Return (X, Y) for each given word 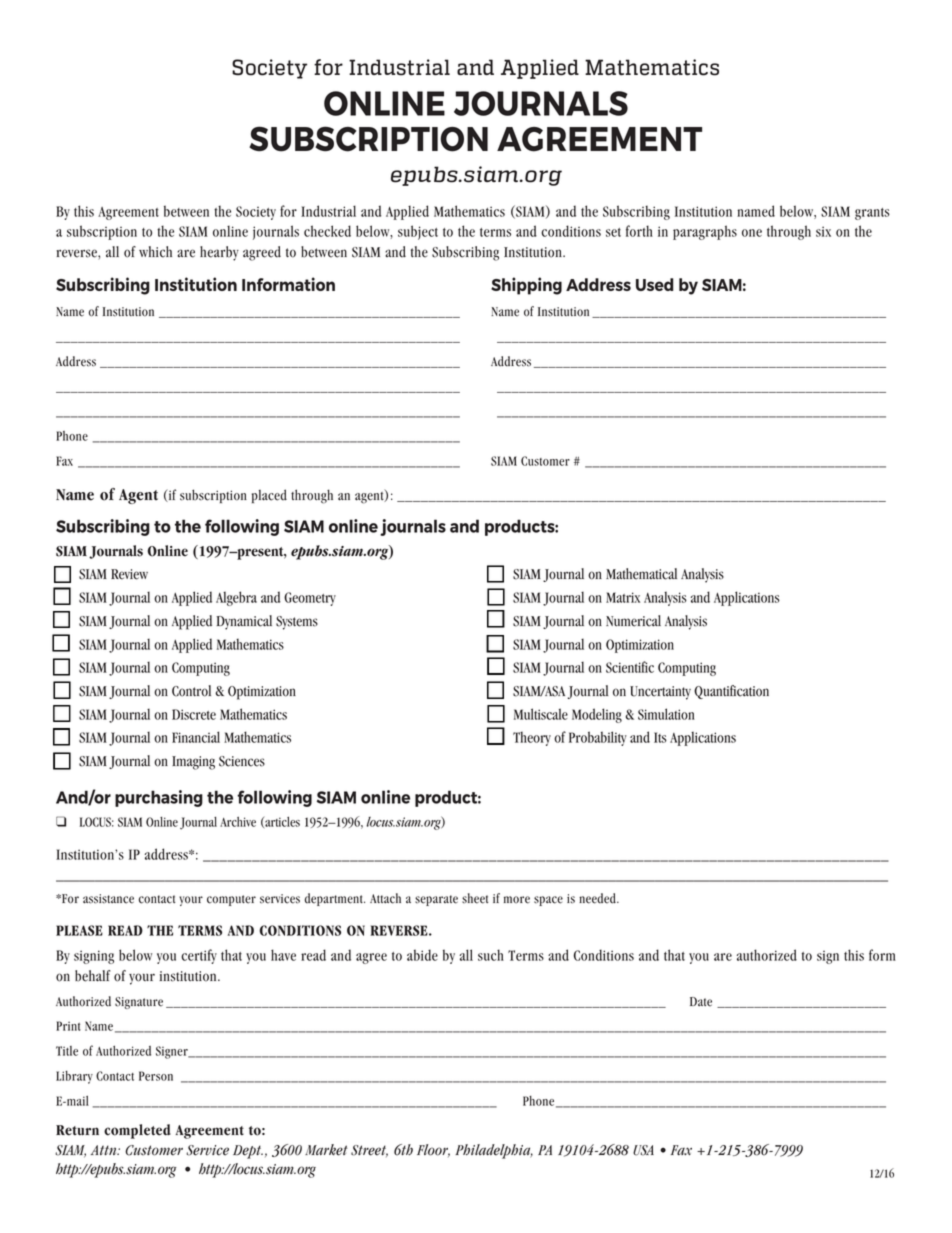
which (155, 252)
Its (660, 737)
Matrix (623, 597)
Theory (532, 738)
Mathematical (641, 574)
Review (129, 574)
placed (269, 496)
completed (137, 1131)
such (491, 955)
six (823, 231)
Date (701, 1002)
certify (199, 956)
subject (418, 232)
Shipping (526, 286)
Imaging (193, 763)
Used (655, 284)
